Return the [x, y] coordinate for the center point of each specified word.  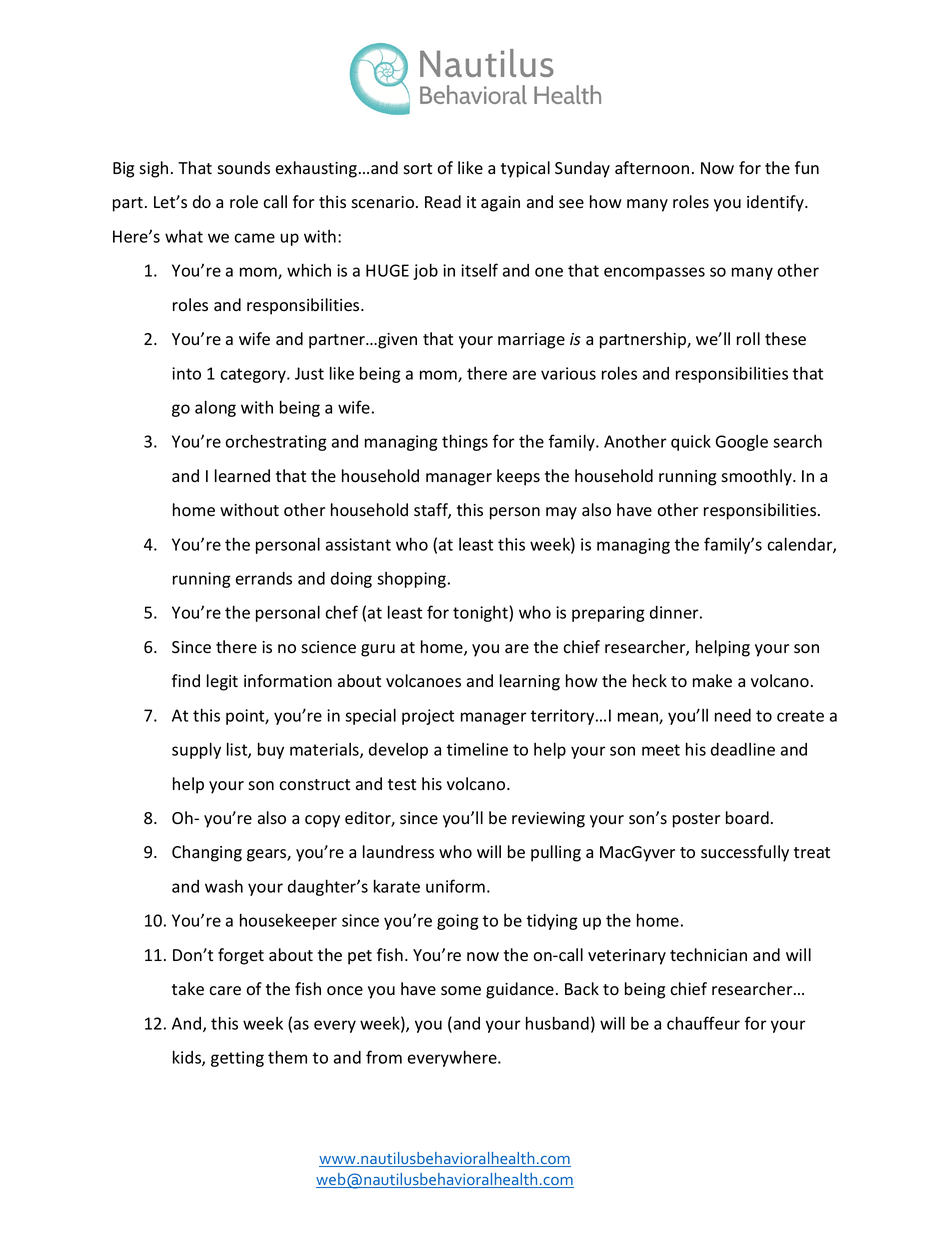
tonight [481, 614]
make [712, 681]
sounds [243, 168]
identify [776, 203]
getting [237, 1059]
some [461, 991]
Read [443, 202]
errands [264, 578]
